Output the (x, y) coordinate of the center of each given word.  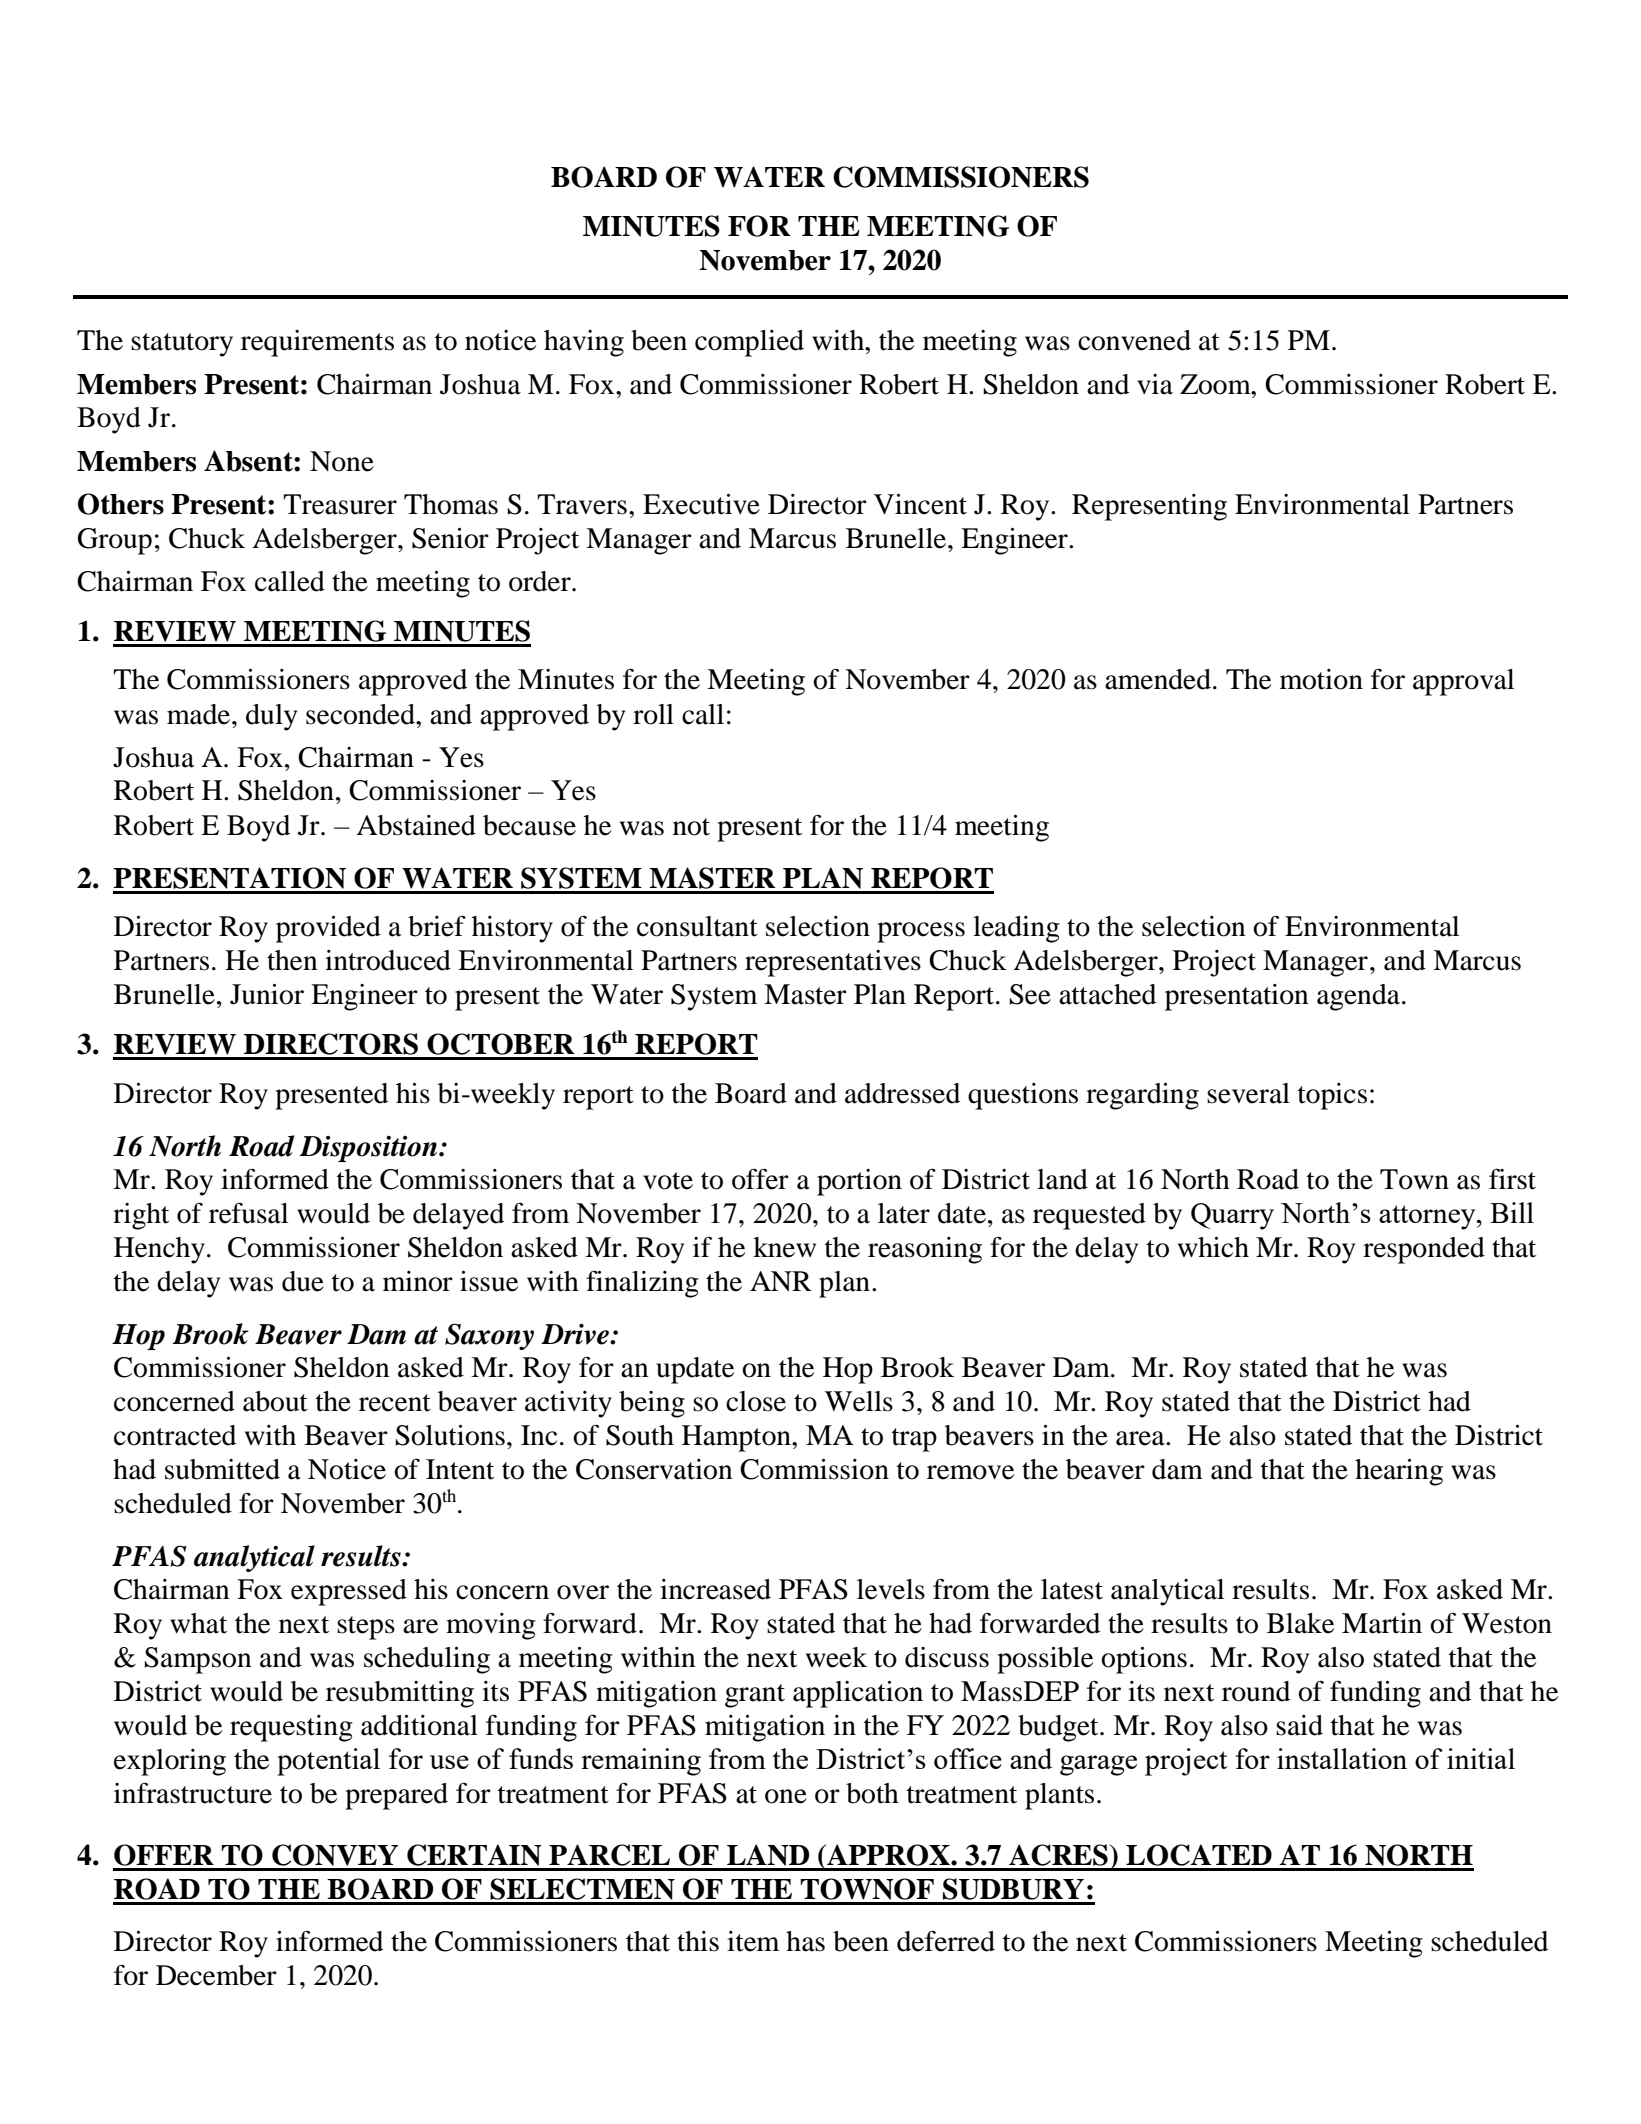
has (805, 1941)
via (1155, 384)
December (216, 1975)
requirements (317, 343)
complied (749, 343)
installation (1342, 1758)
